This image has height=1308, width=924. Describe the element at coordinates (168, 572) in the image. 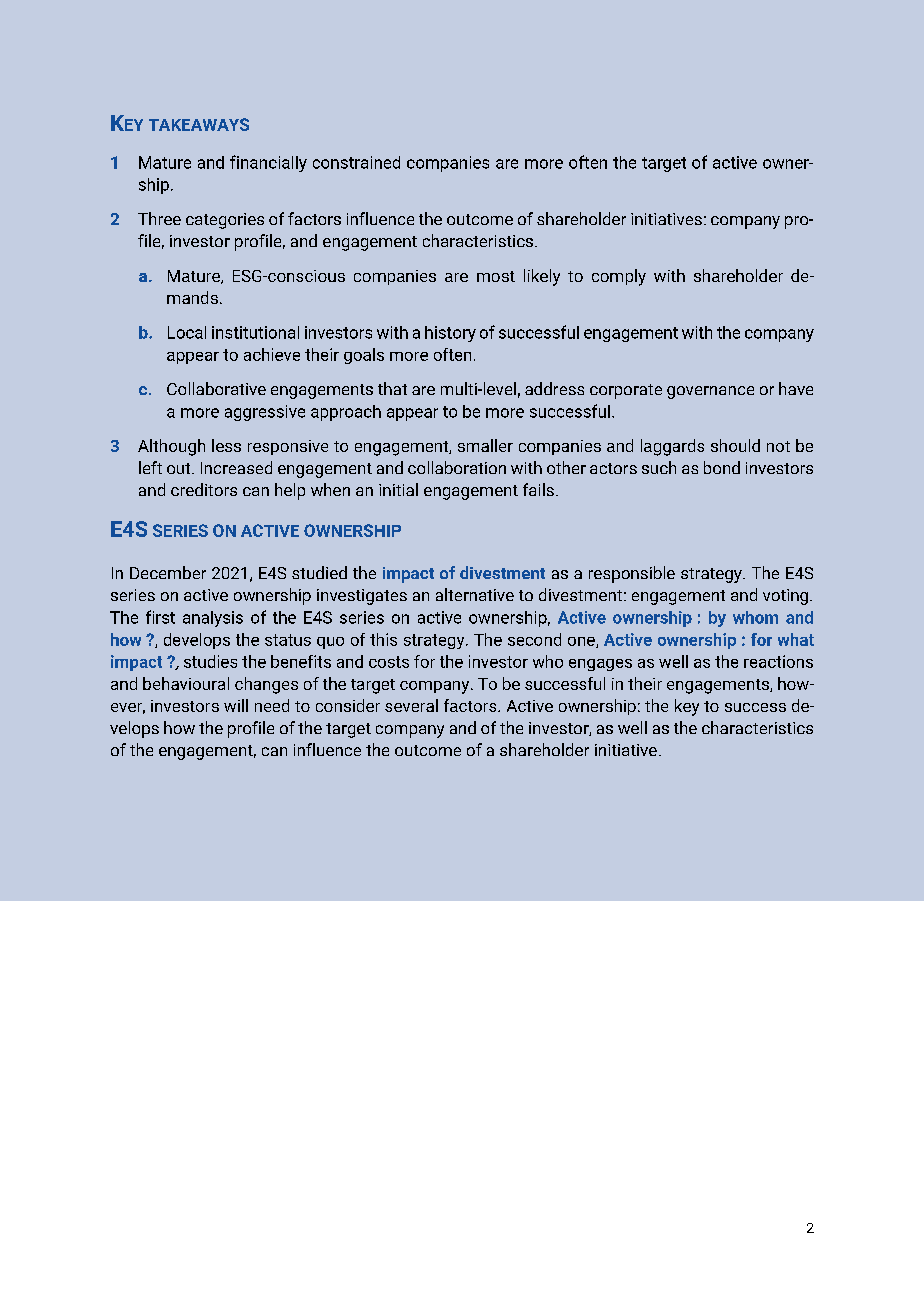

I see `December` at that location.
